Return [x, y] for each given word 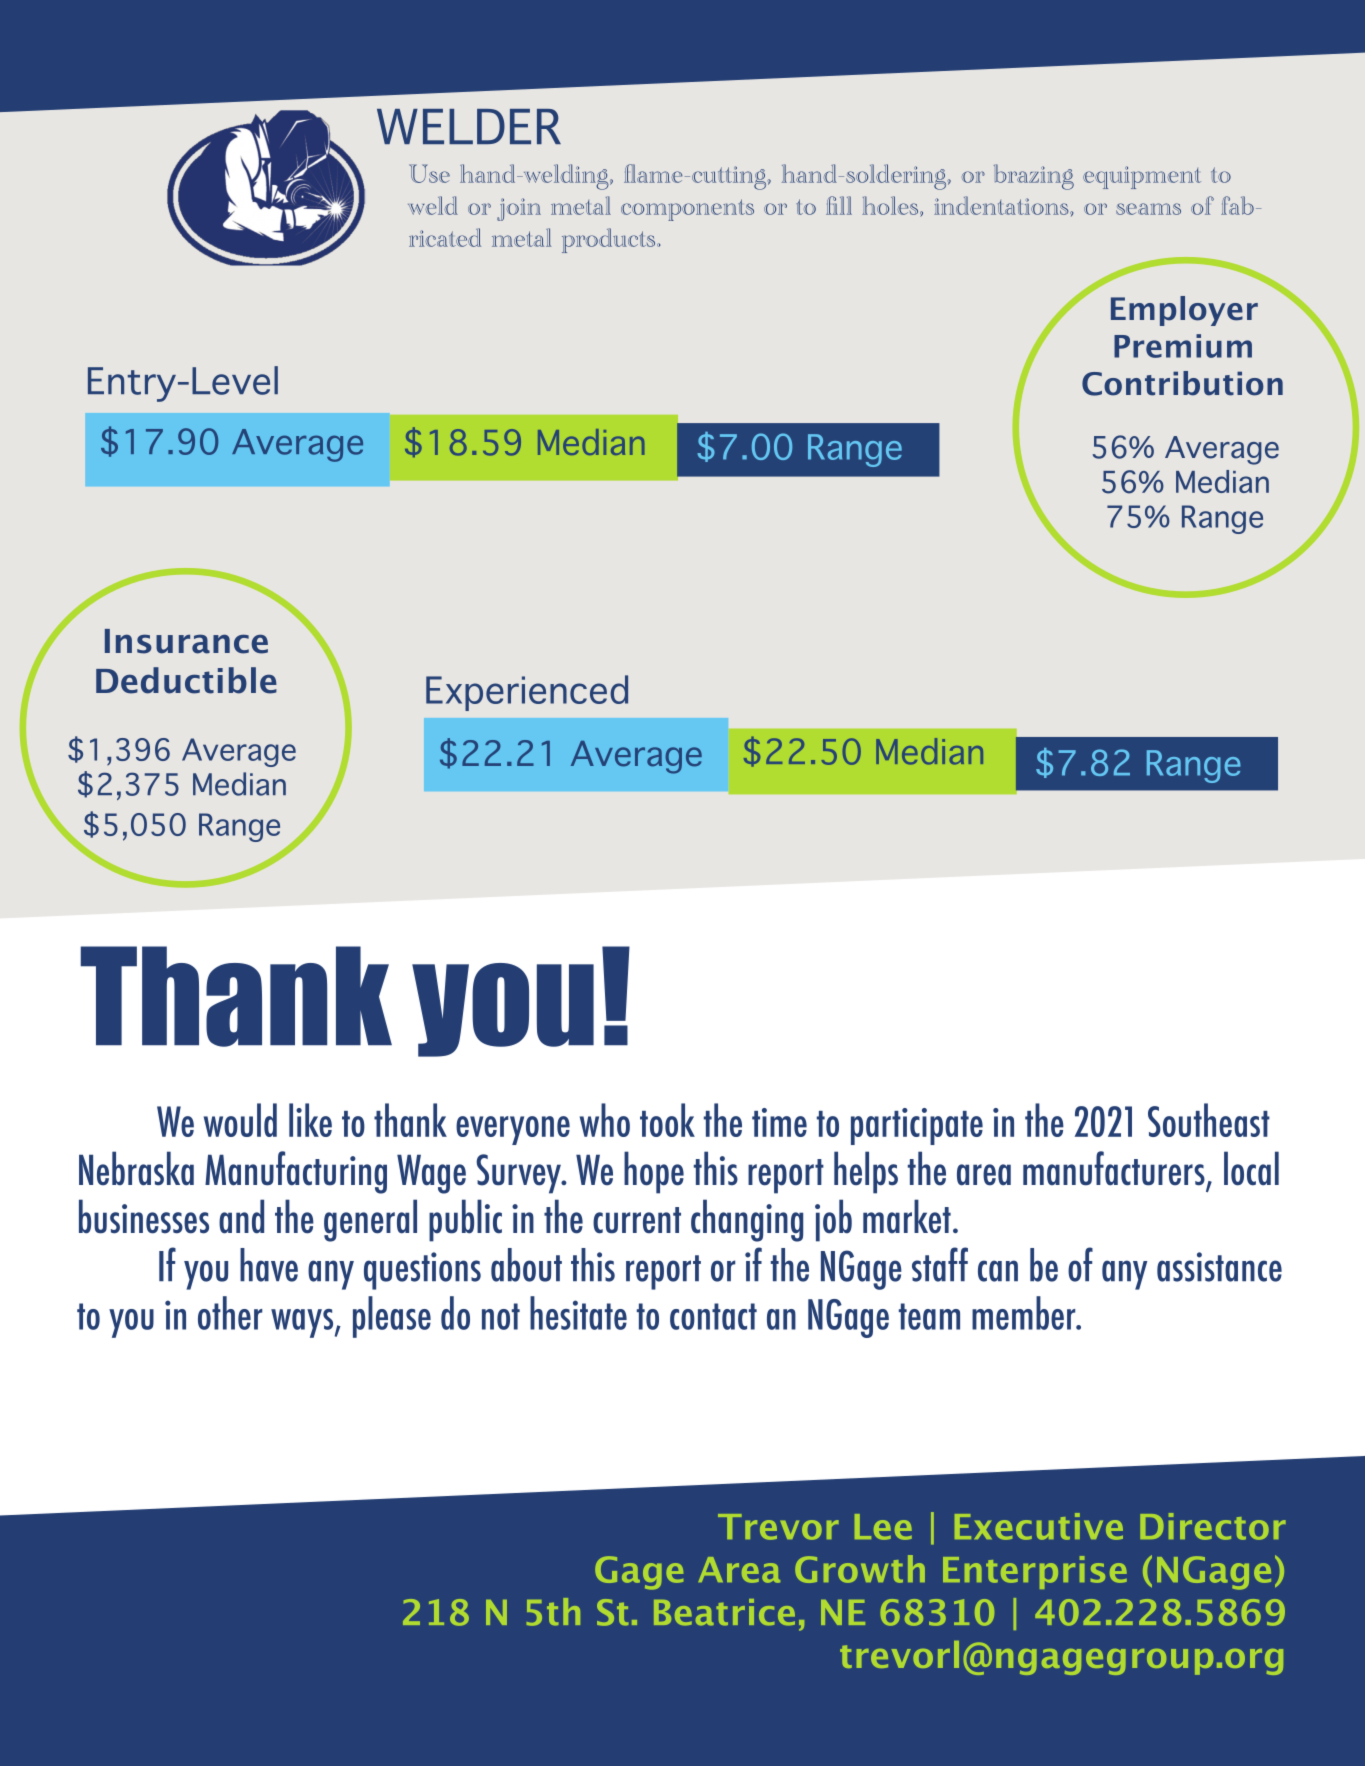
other [230, 1313]
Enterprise [1035, 1572]
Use [429, 173]
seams [1148, 209]
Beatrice [724, 1612]
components [687, 210]
